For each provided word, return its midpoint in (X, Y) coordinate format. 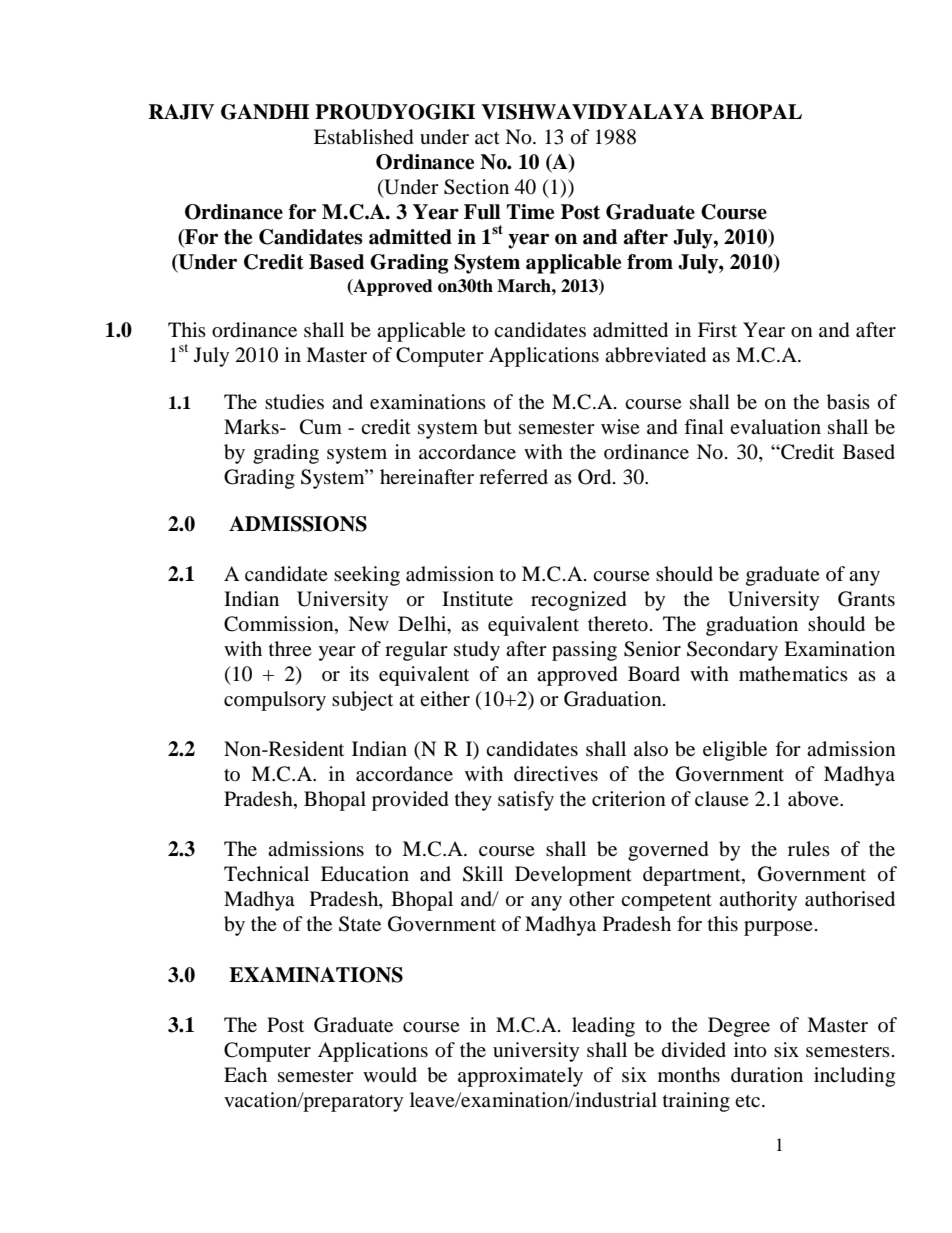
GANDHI (265, 112)
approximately (520, 1077)
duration (767, 1075)
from (650, 262)
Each (245, 1075)
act (487, 138)
